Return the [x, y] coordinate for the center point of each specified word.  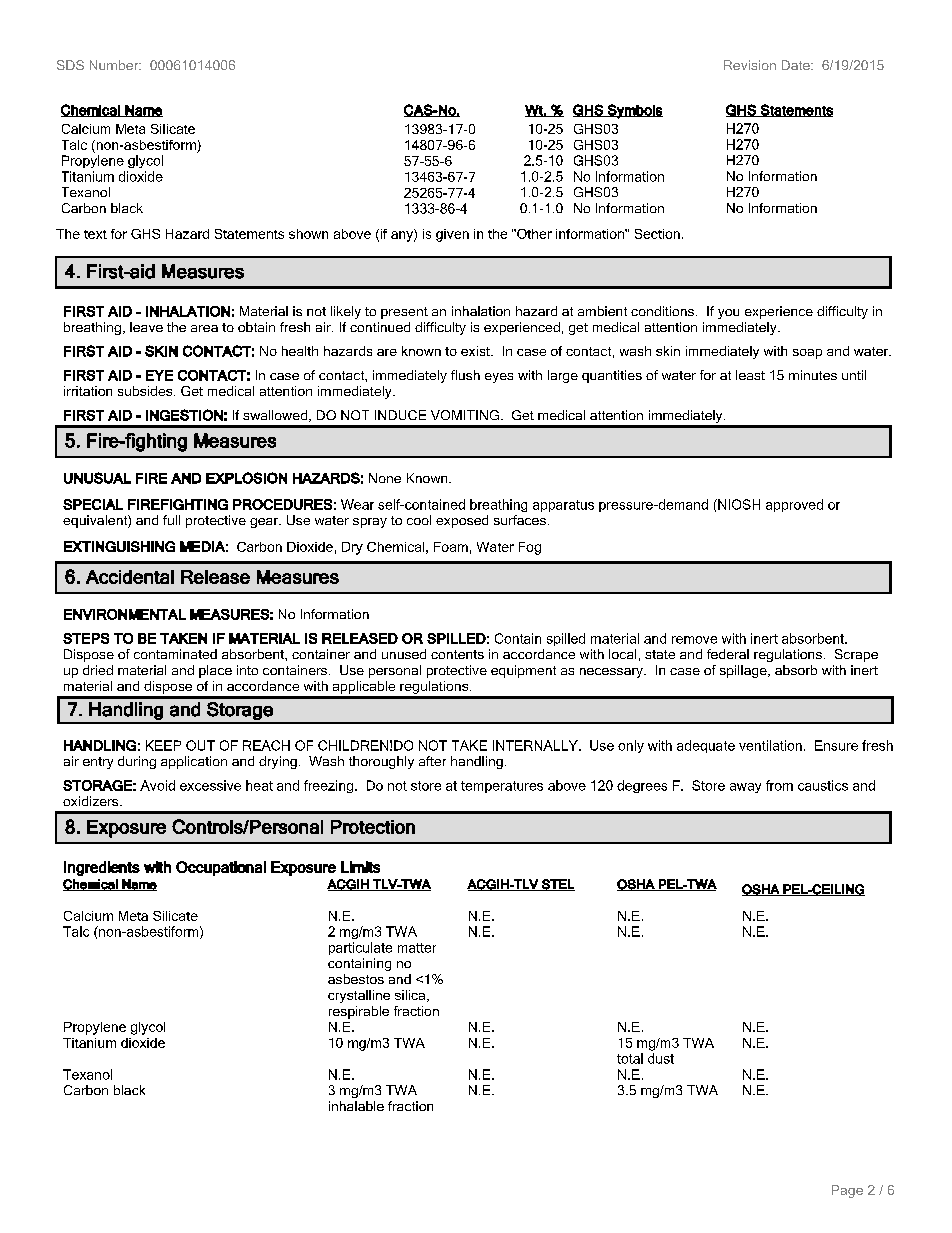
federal [728, 654]
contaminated [175, 654]
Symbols [634, 111]
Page [847, 1191]
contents [457, 654]
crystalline [359, 996]
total [630, 1058]
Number [115, 65]
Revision [750, 65]
